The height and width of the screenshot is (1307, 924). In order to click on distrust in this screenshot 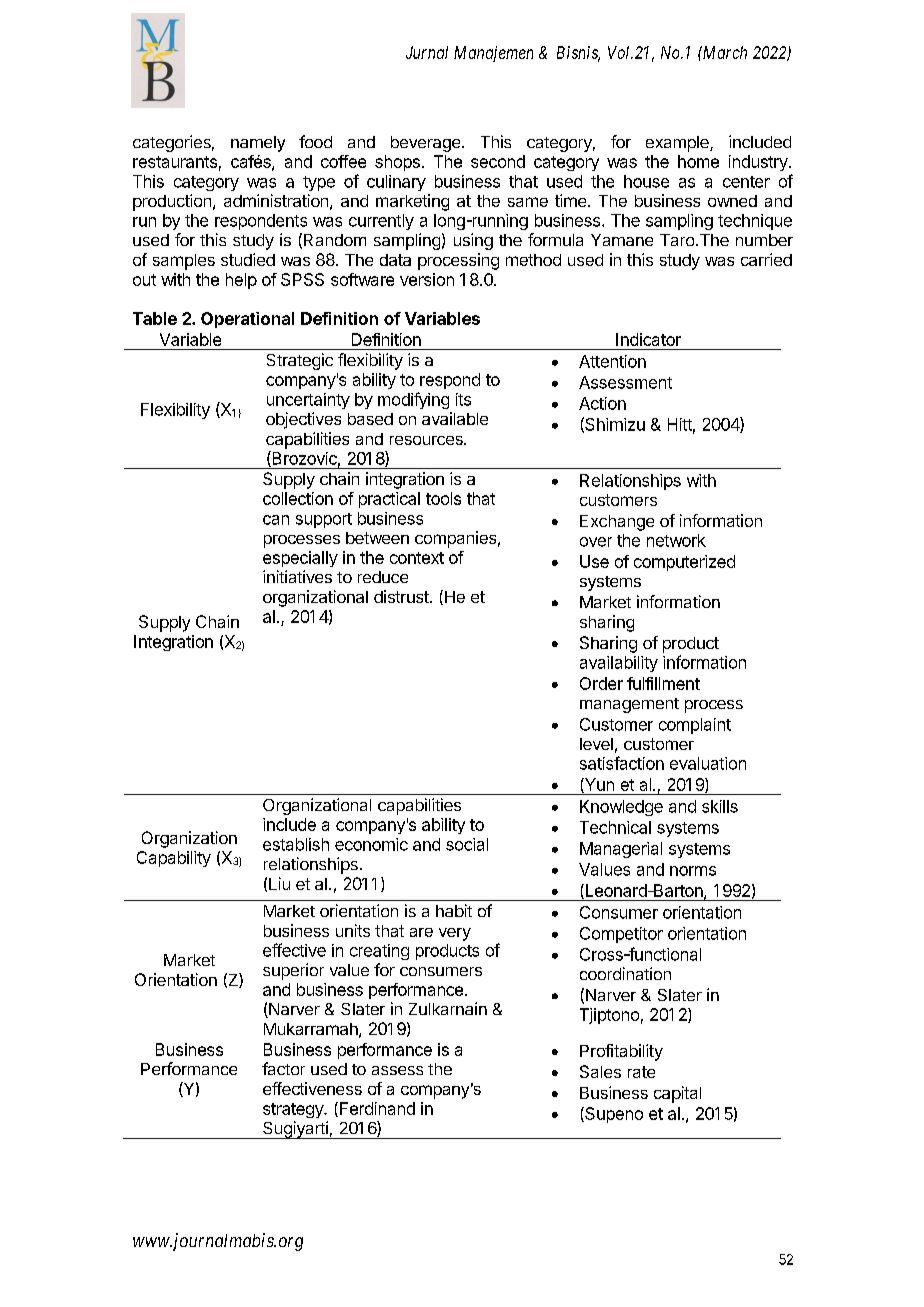, I will do `click(402, 596)`.
